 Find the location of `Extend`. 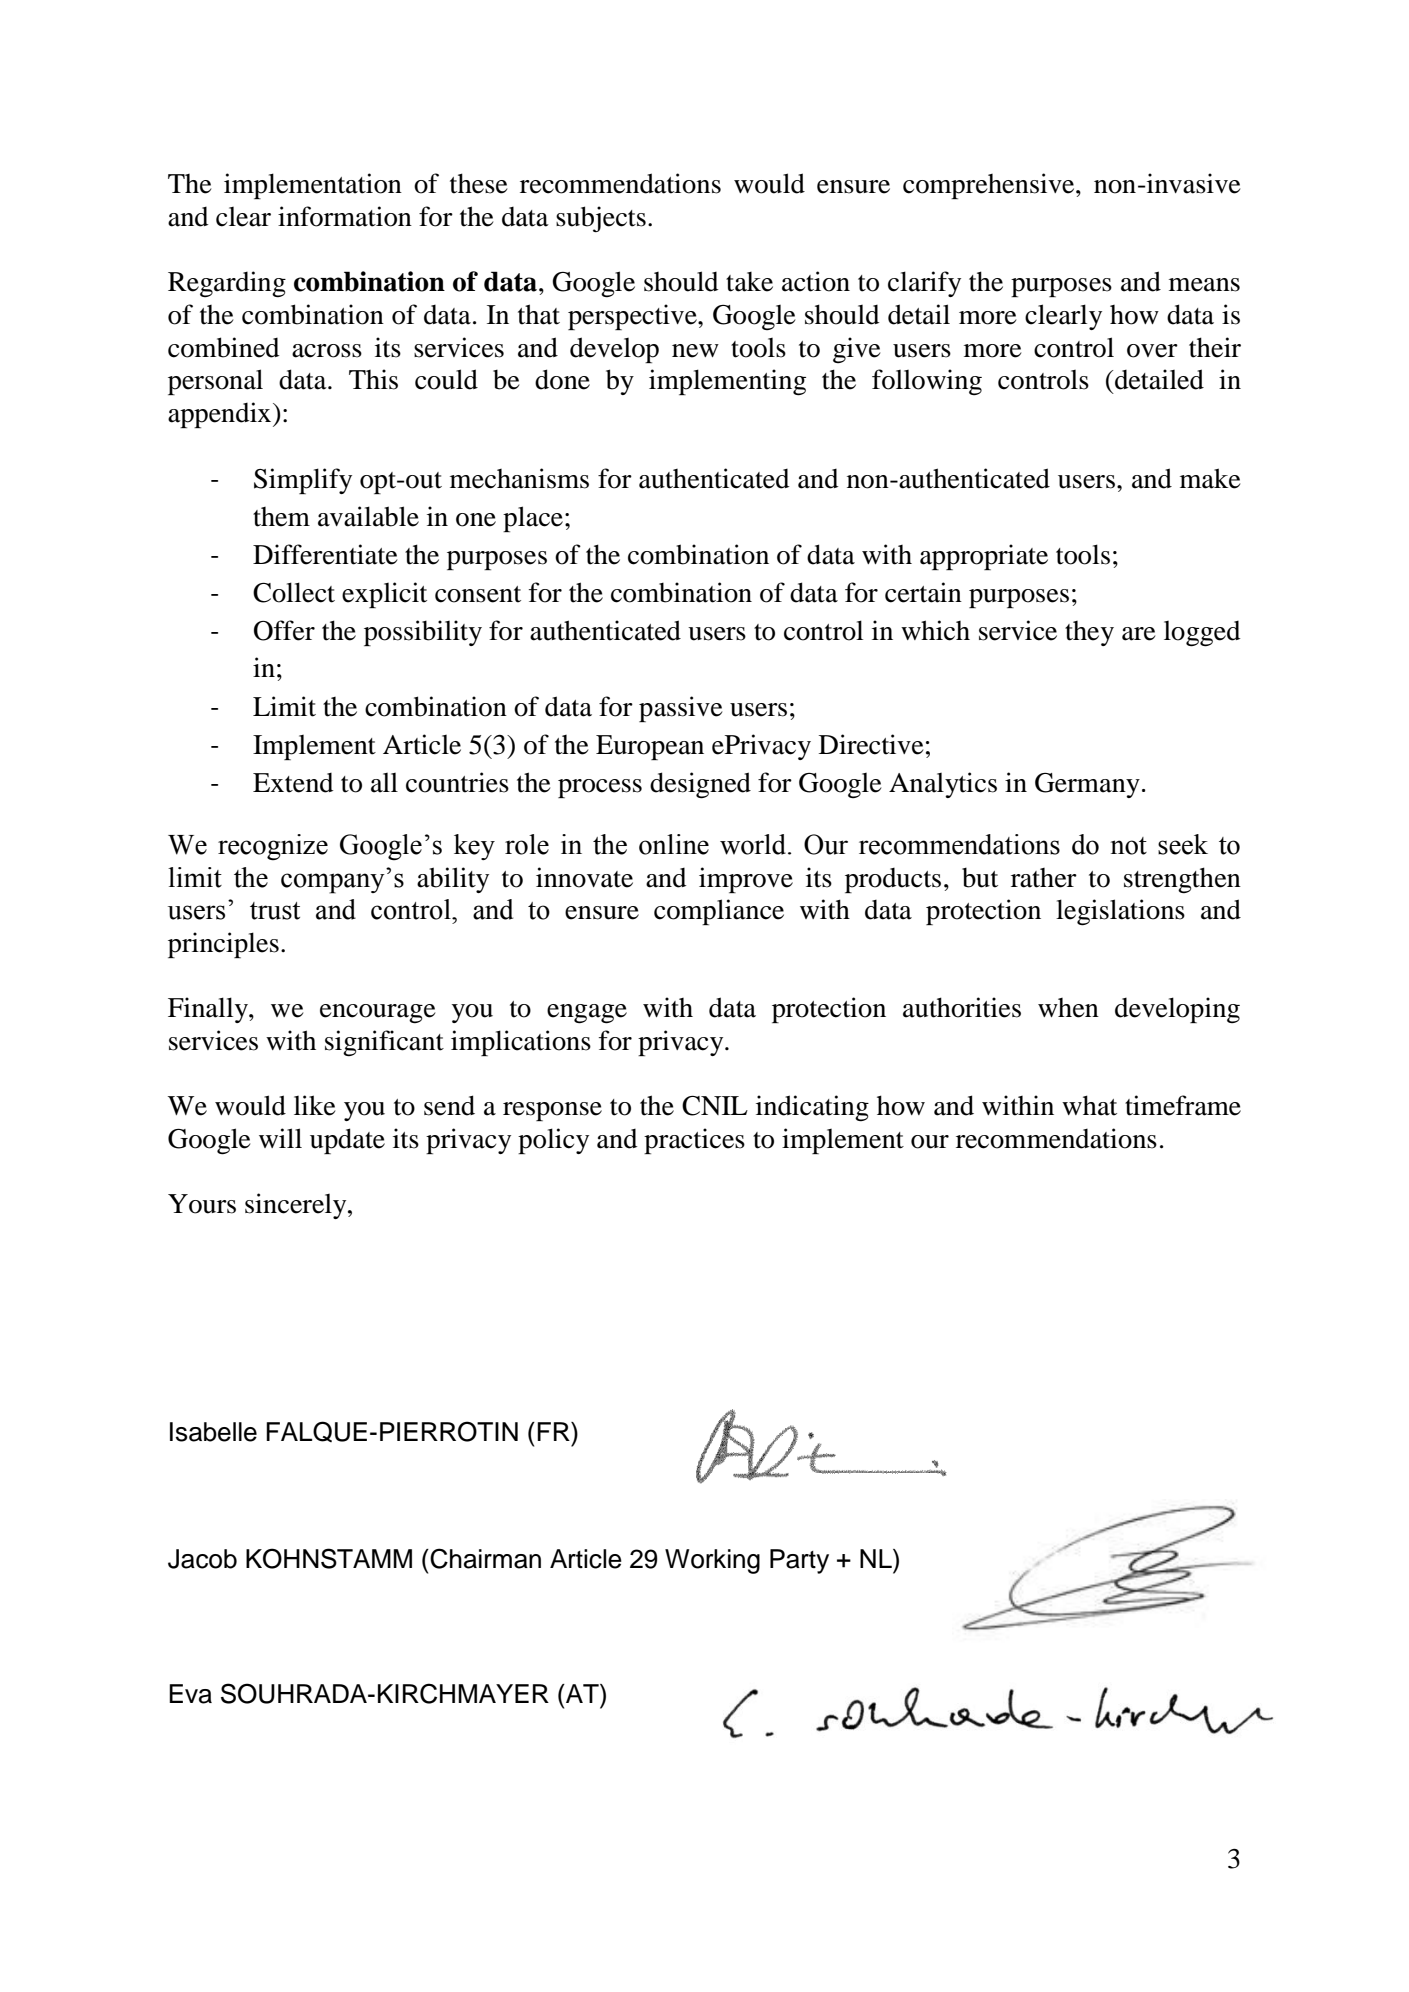

Extend is located at coordinates (293, 783).
